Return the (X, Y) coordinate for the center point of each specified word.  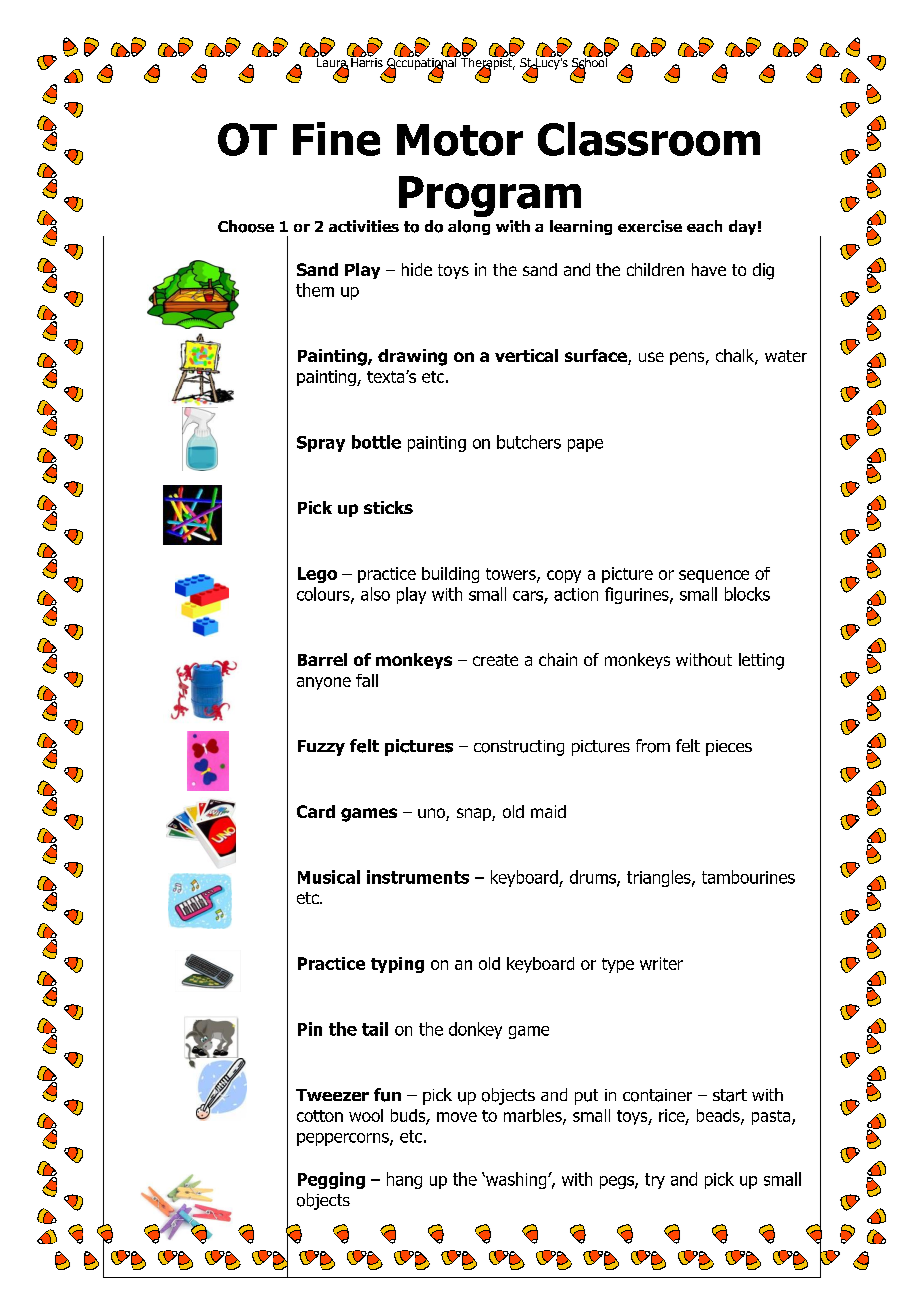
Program (490, 196)
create (495, 660)
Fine (336, 139)
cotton (320, 1116)
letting (761, 661)
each (704, 226)
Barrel (322, 659)
